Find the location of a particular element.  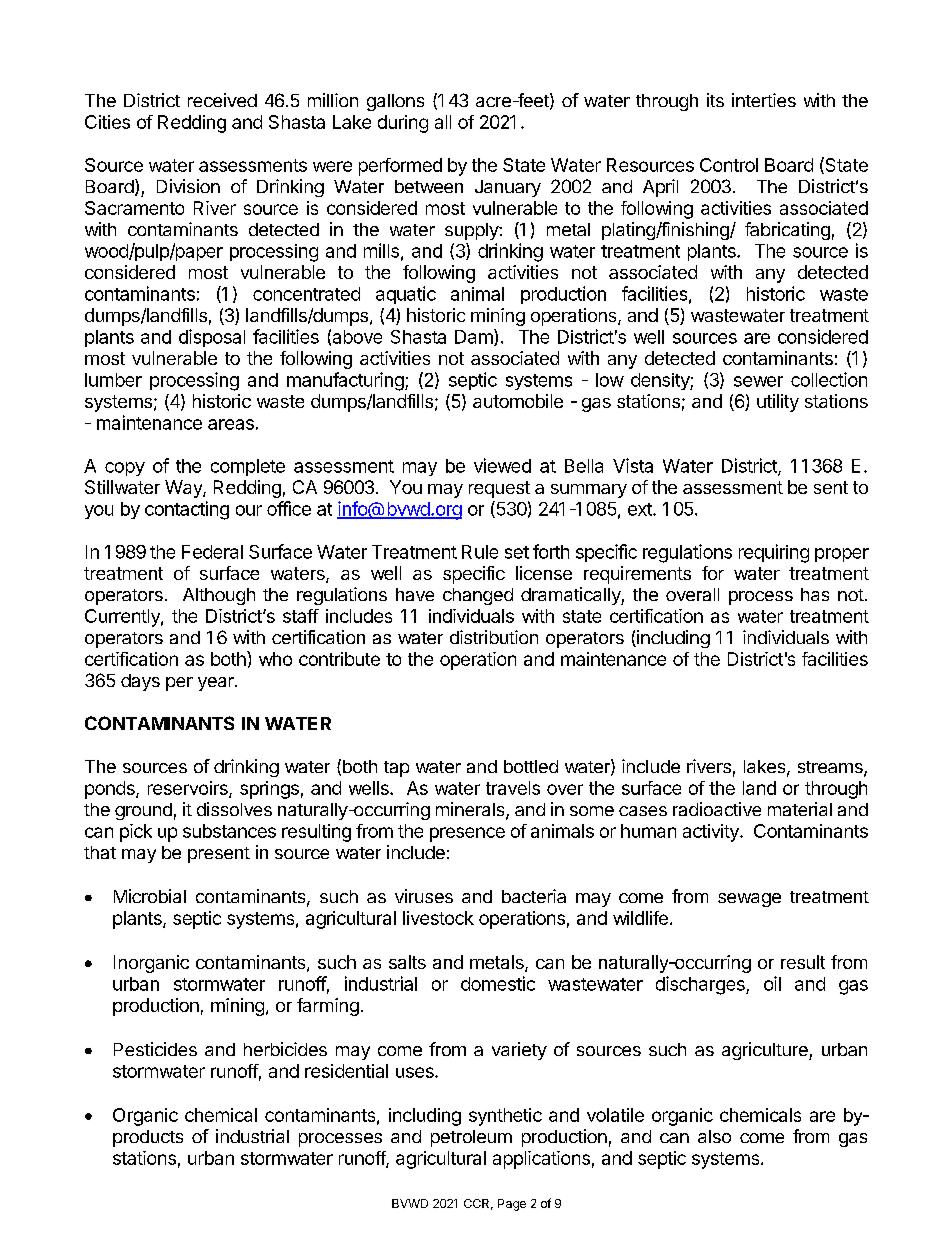

sewer is located at coordinates (758, 381).
